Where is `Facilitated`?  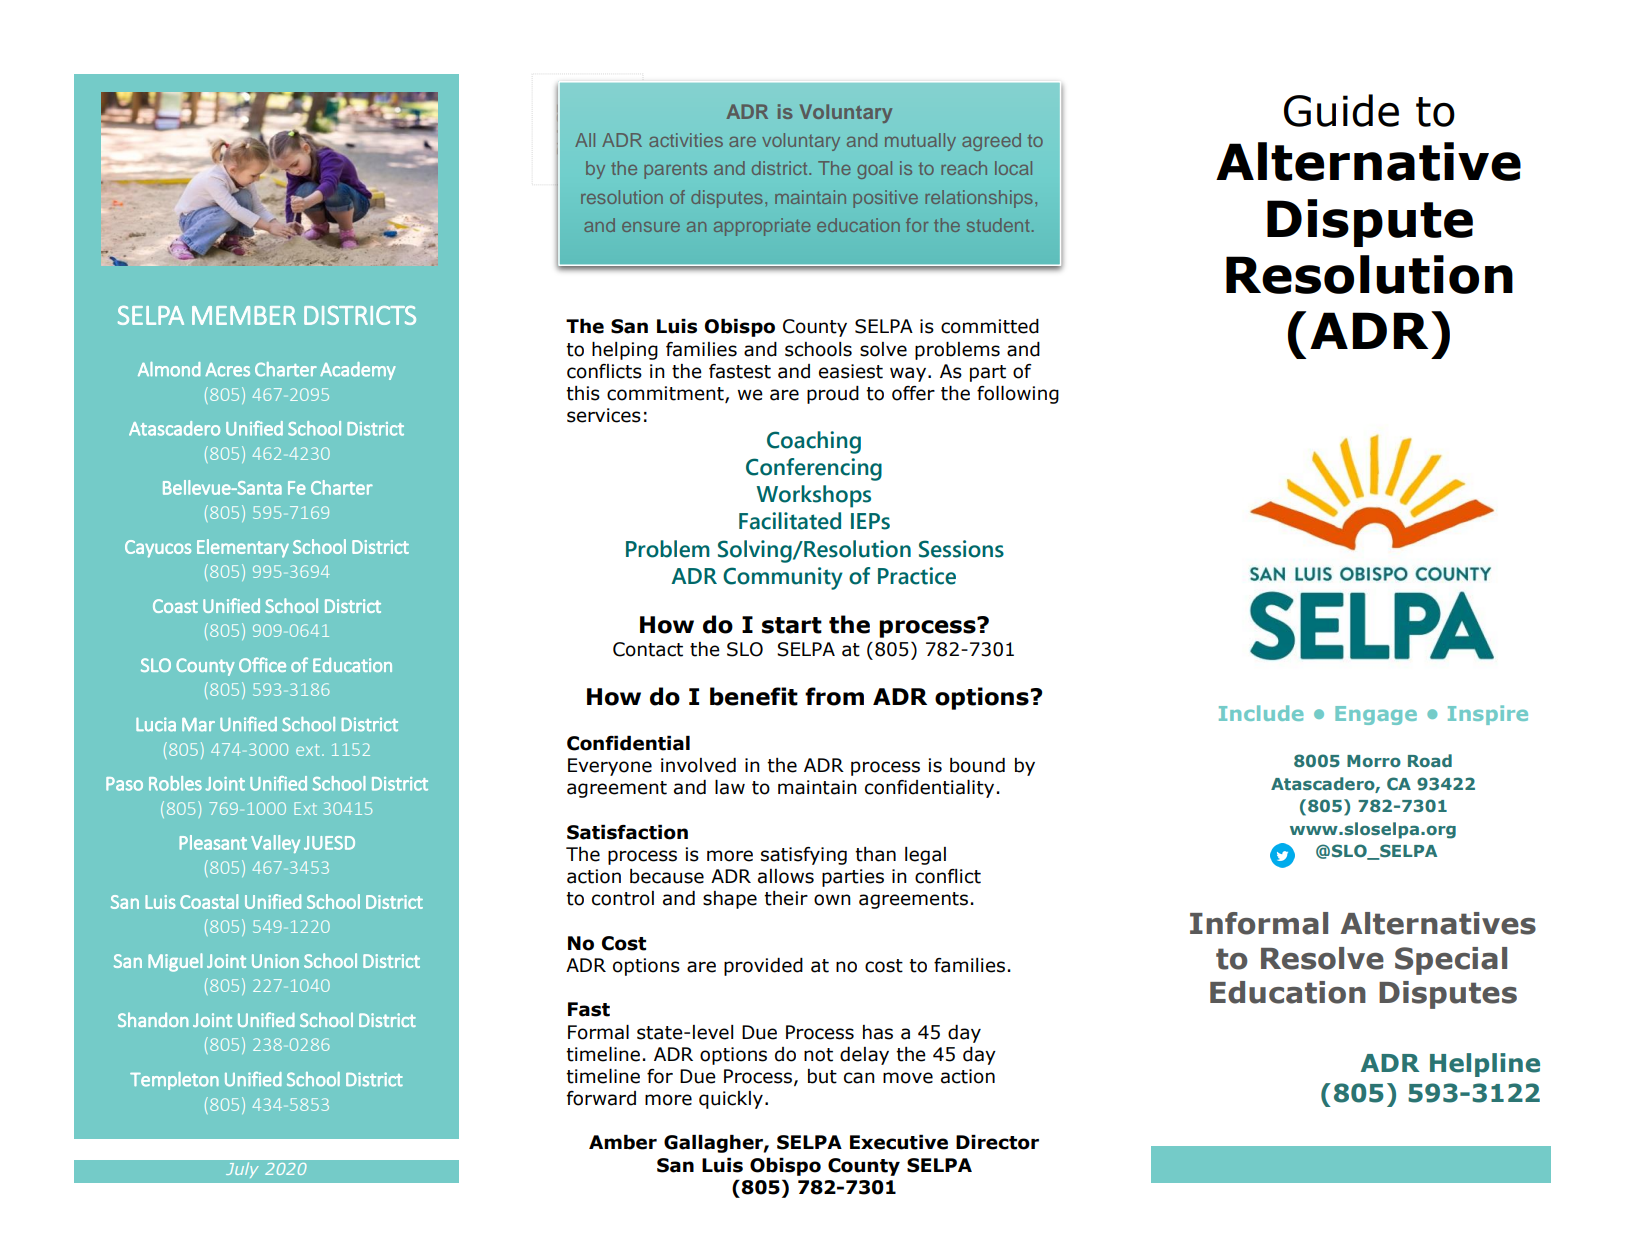 Facilitated is located at coordinates (790, 521).
